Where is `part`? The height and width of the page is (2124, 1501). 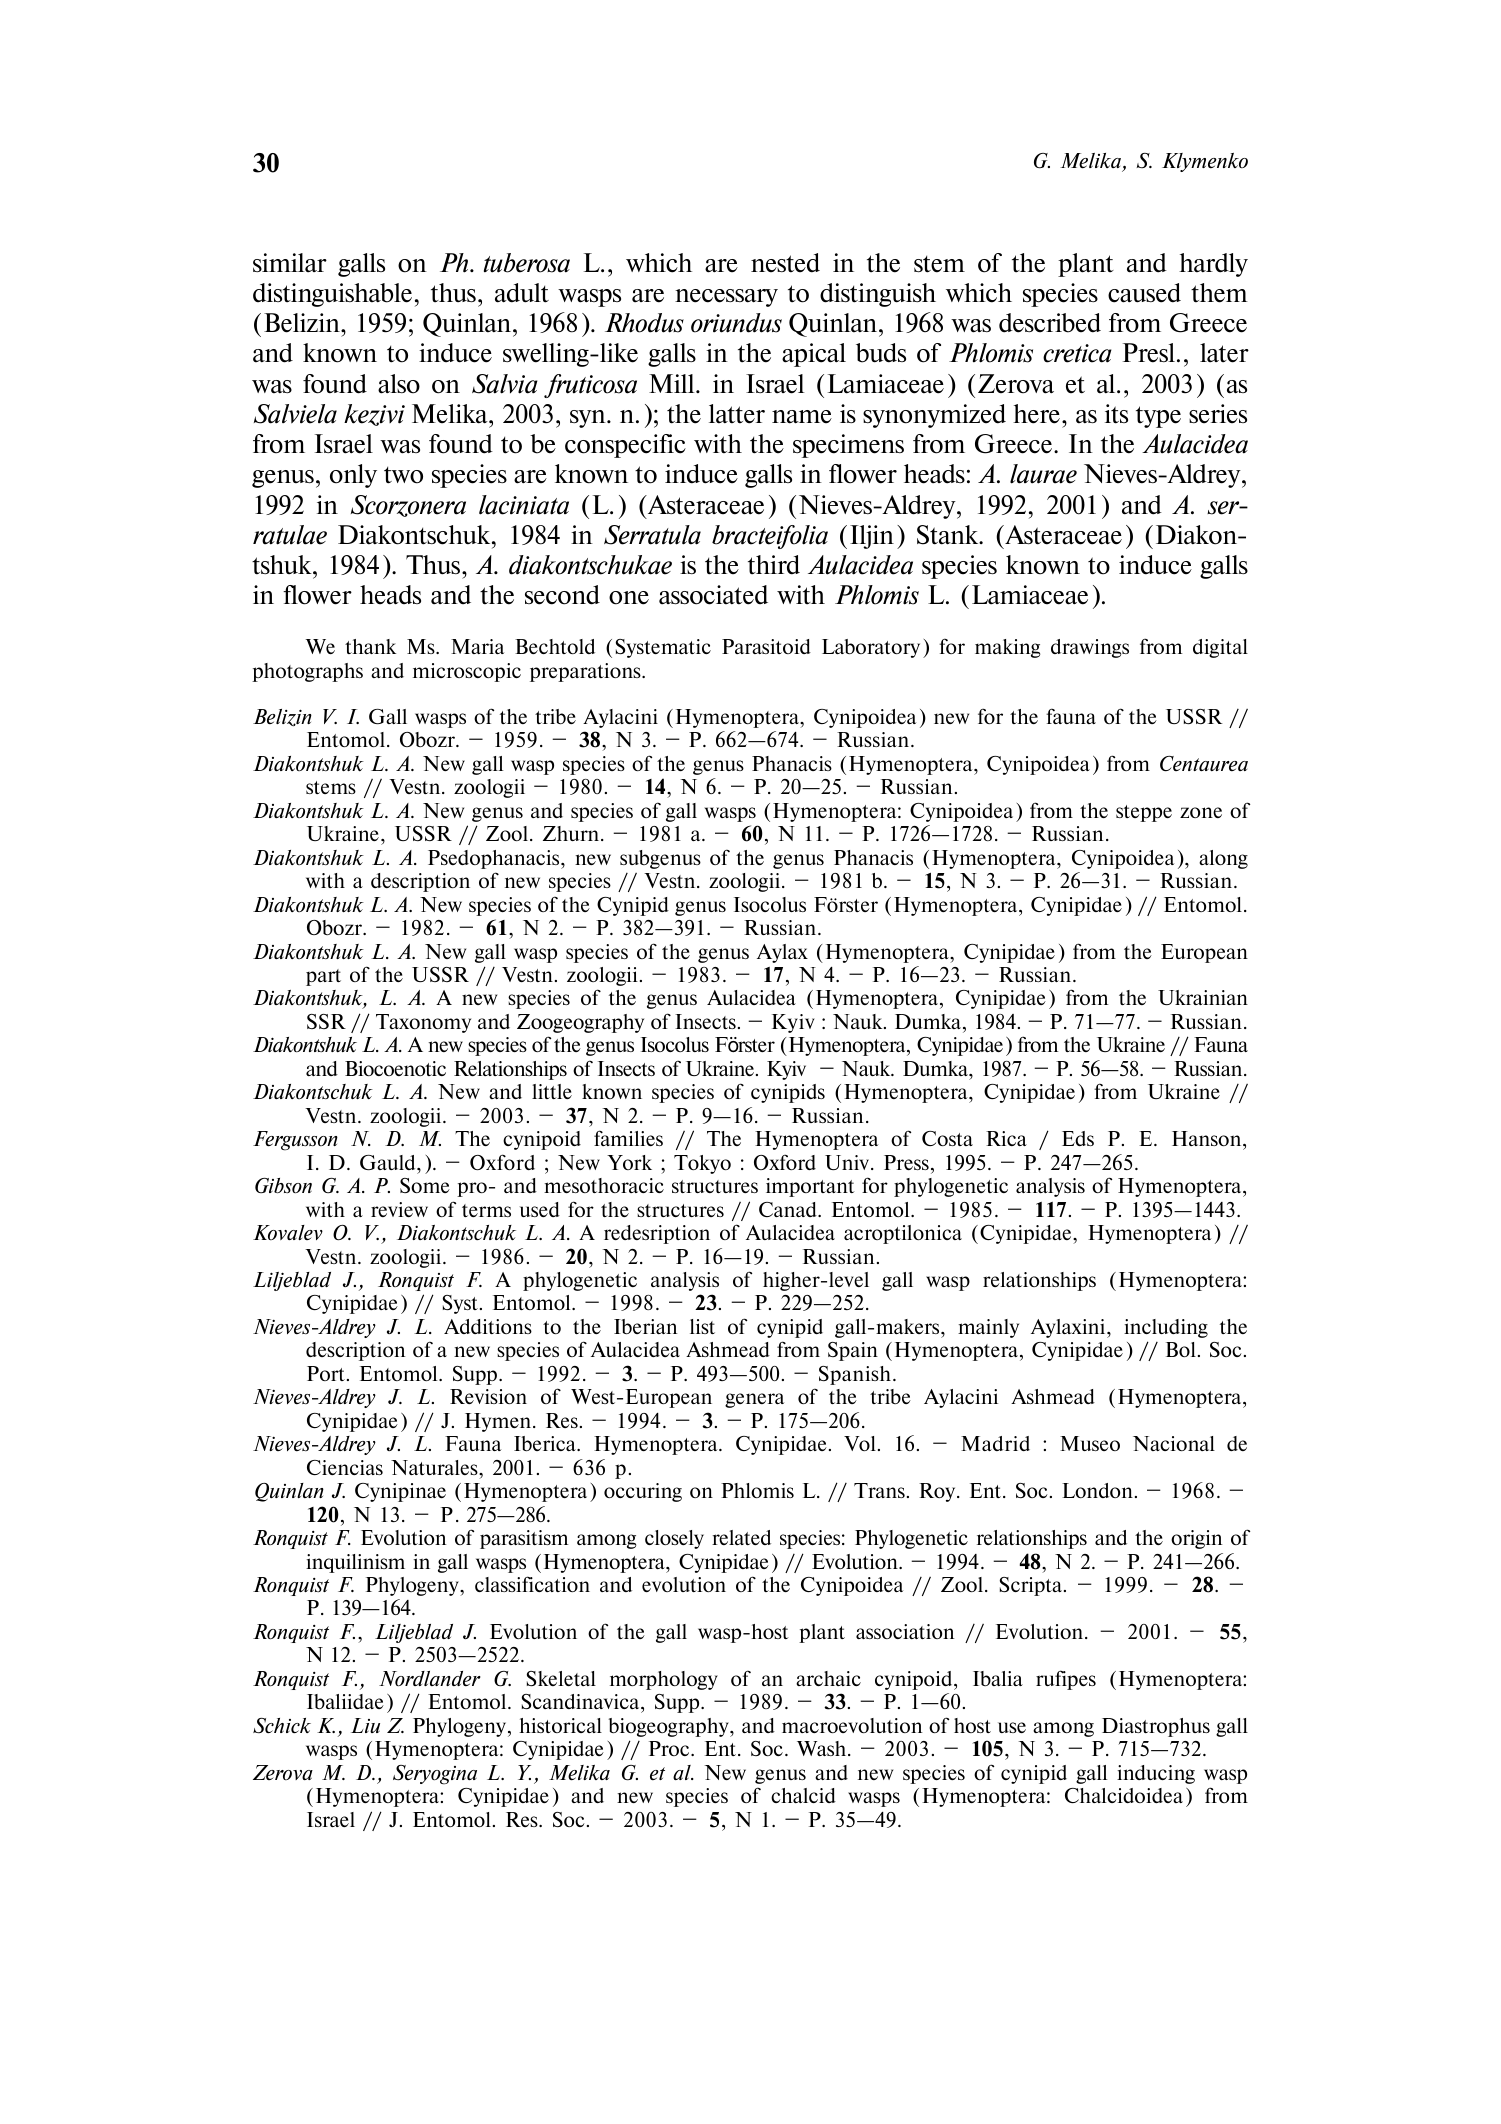 part is located at coordinates (323, 977).
